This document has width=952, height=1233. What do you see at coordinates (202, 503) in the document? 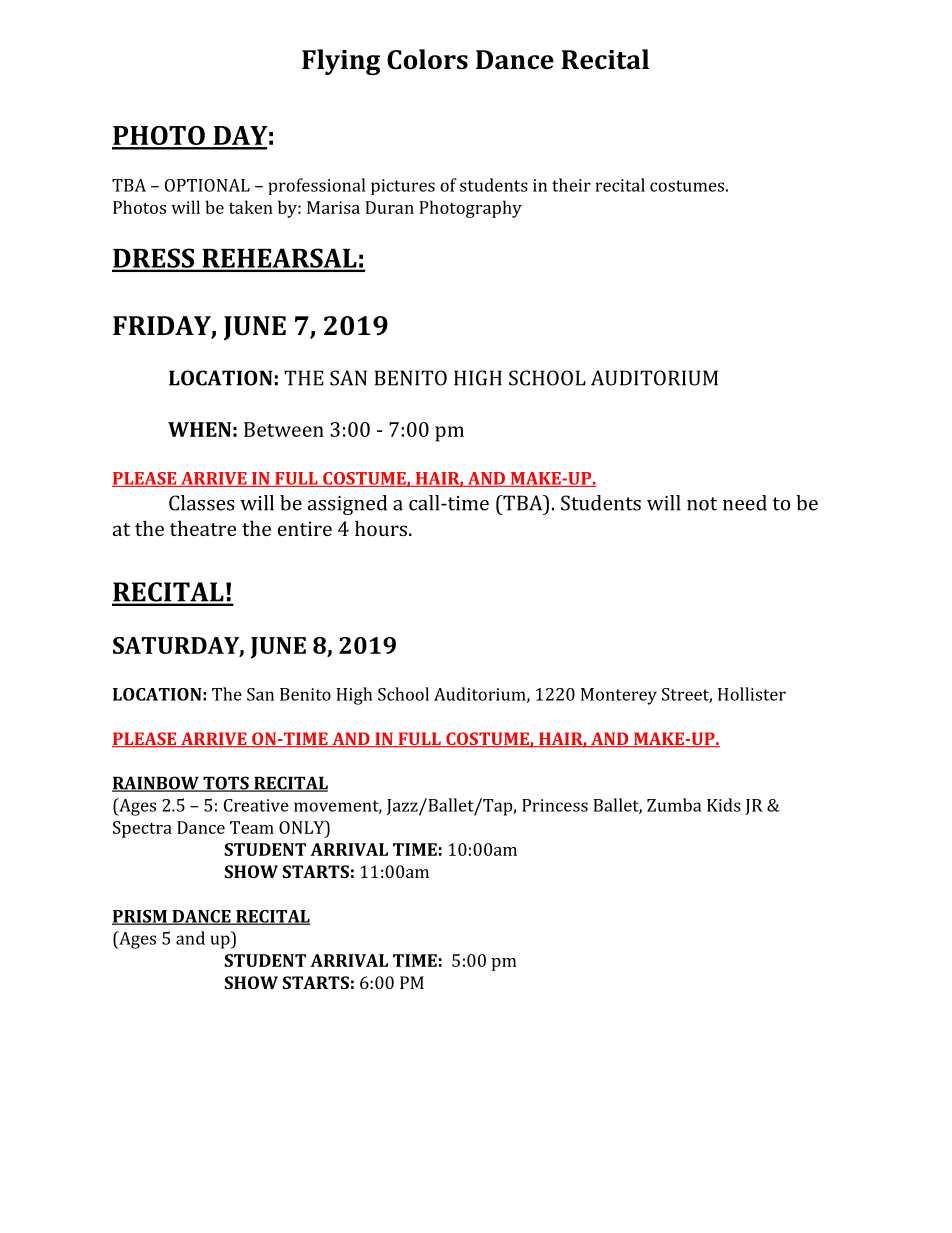
I see `Classes` at bounding box center [202, 503].
